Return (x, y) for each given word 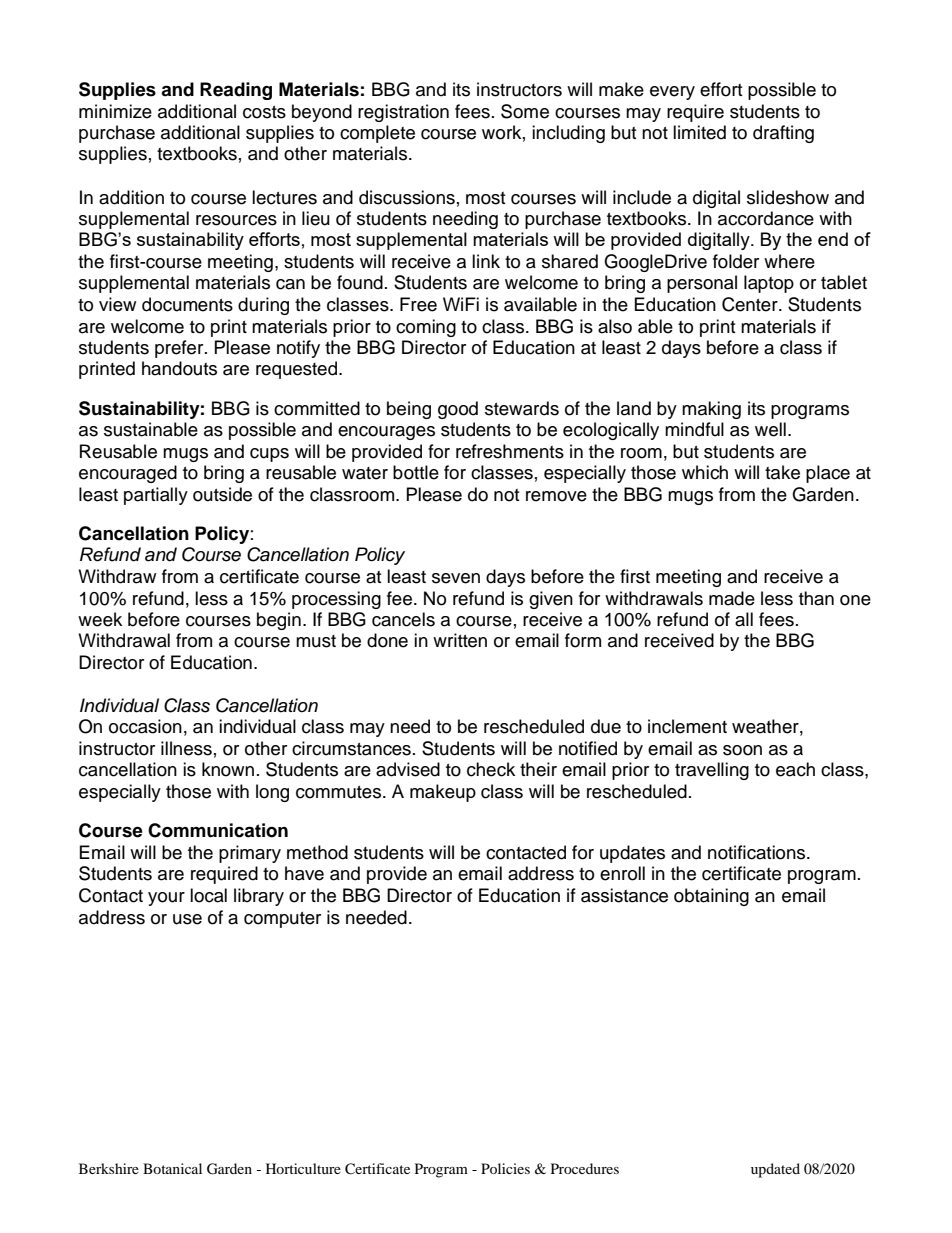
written (460, 640)
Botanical (172, 1168)
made (732, 598)
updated (775, 1170)
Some (525, 111)
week (100, 619)
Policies (505, 1168)
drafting (783, 134)
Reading (236, 91)
